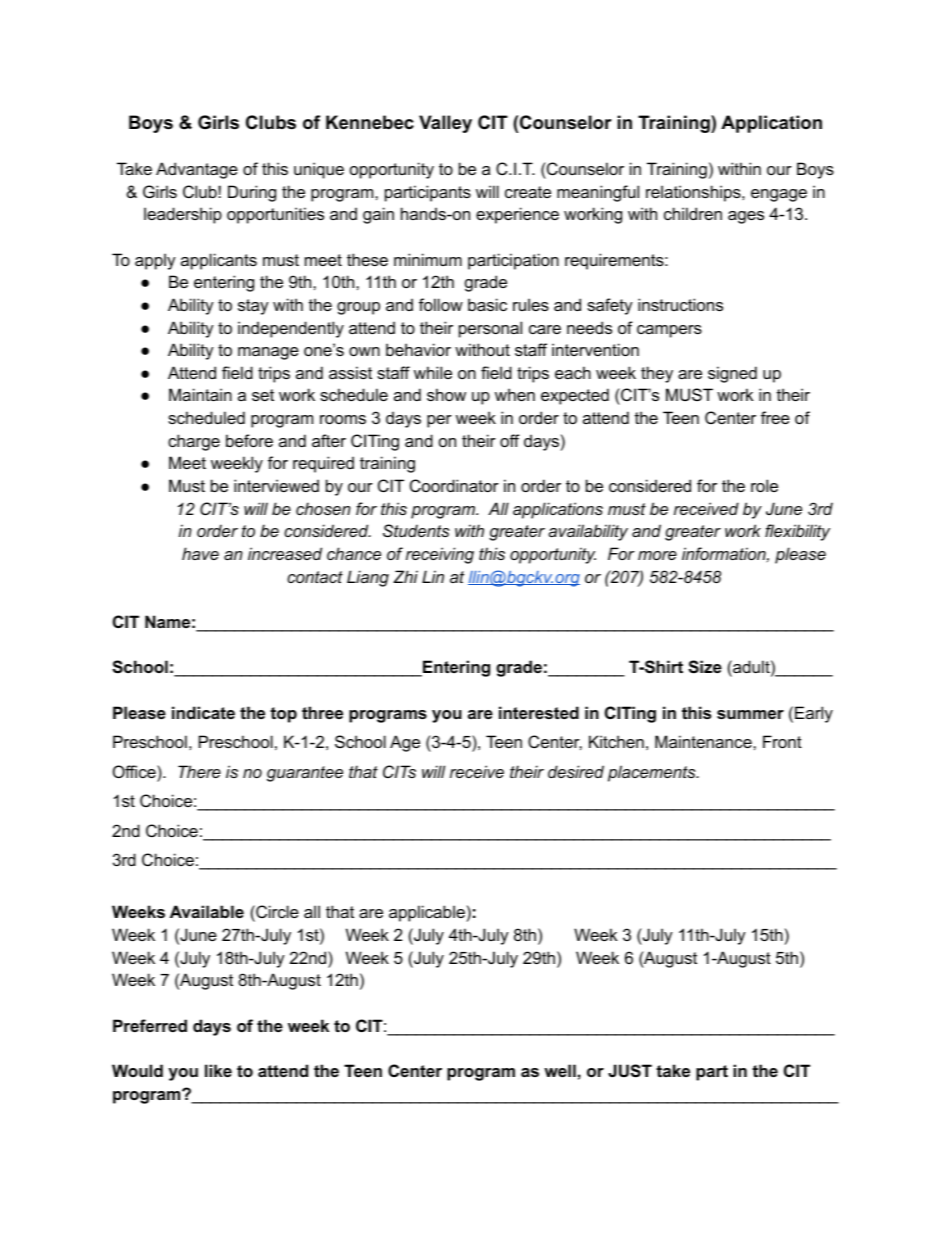 The width and height of the screenshot is (952, 1233). Describe the element at coordinates (694, 193) in the screenshot. I see `relationships` at that location.
